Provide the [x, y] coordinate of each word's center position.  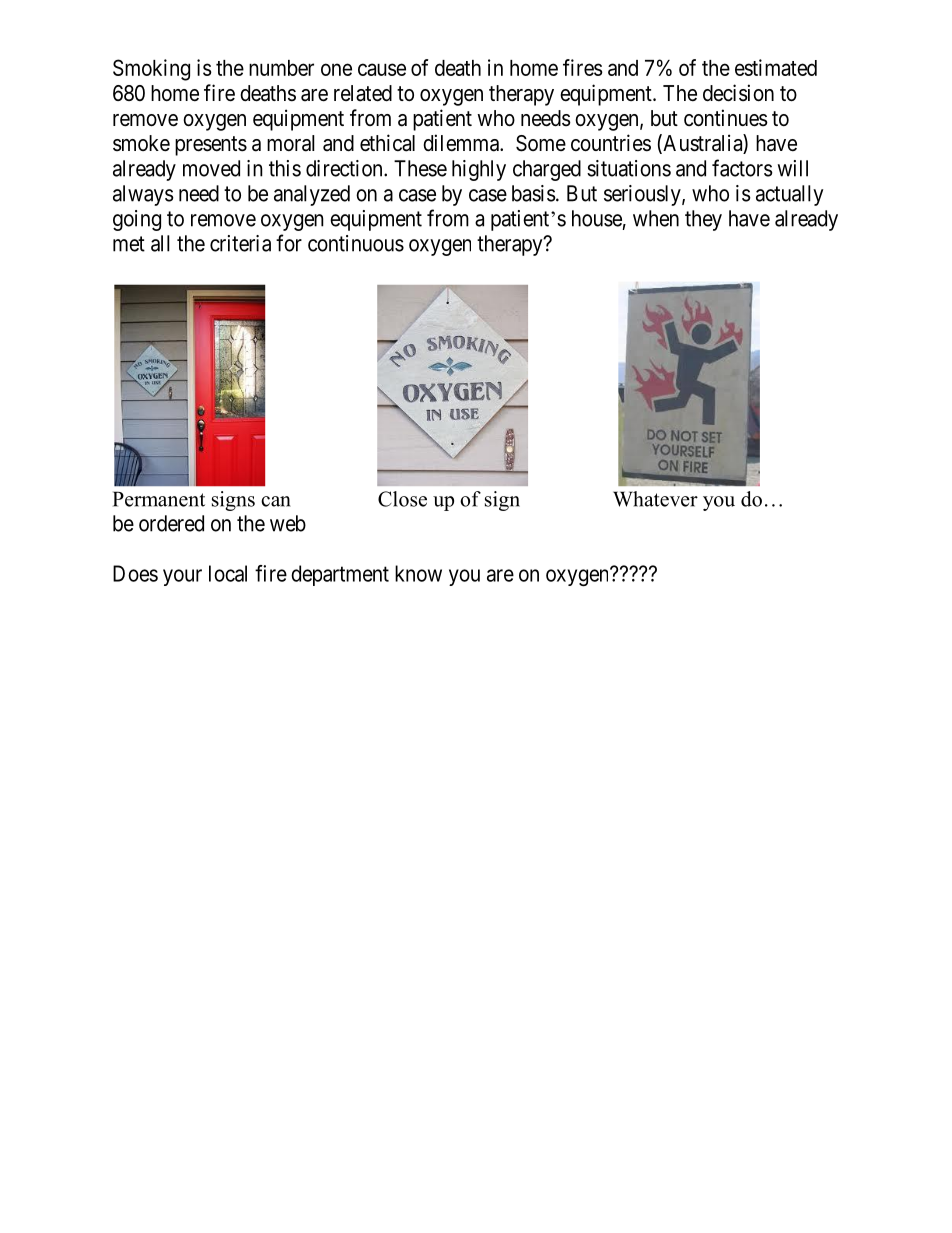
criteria [240, 243]
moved [211, 168]
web [288, 523]
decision [738, 93]
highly [479, 170]
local [228, 573]
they [703, 220]
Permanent [159, 499]
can [276, 501]
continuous [356, 243]
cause [382, 69]
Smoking [151, 70]
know [418, 573]
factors [742, 168]
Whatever [655, 499]
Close [402, 499]
